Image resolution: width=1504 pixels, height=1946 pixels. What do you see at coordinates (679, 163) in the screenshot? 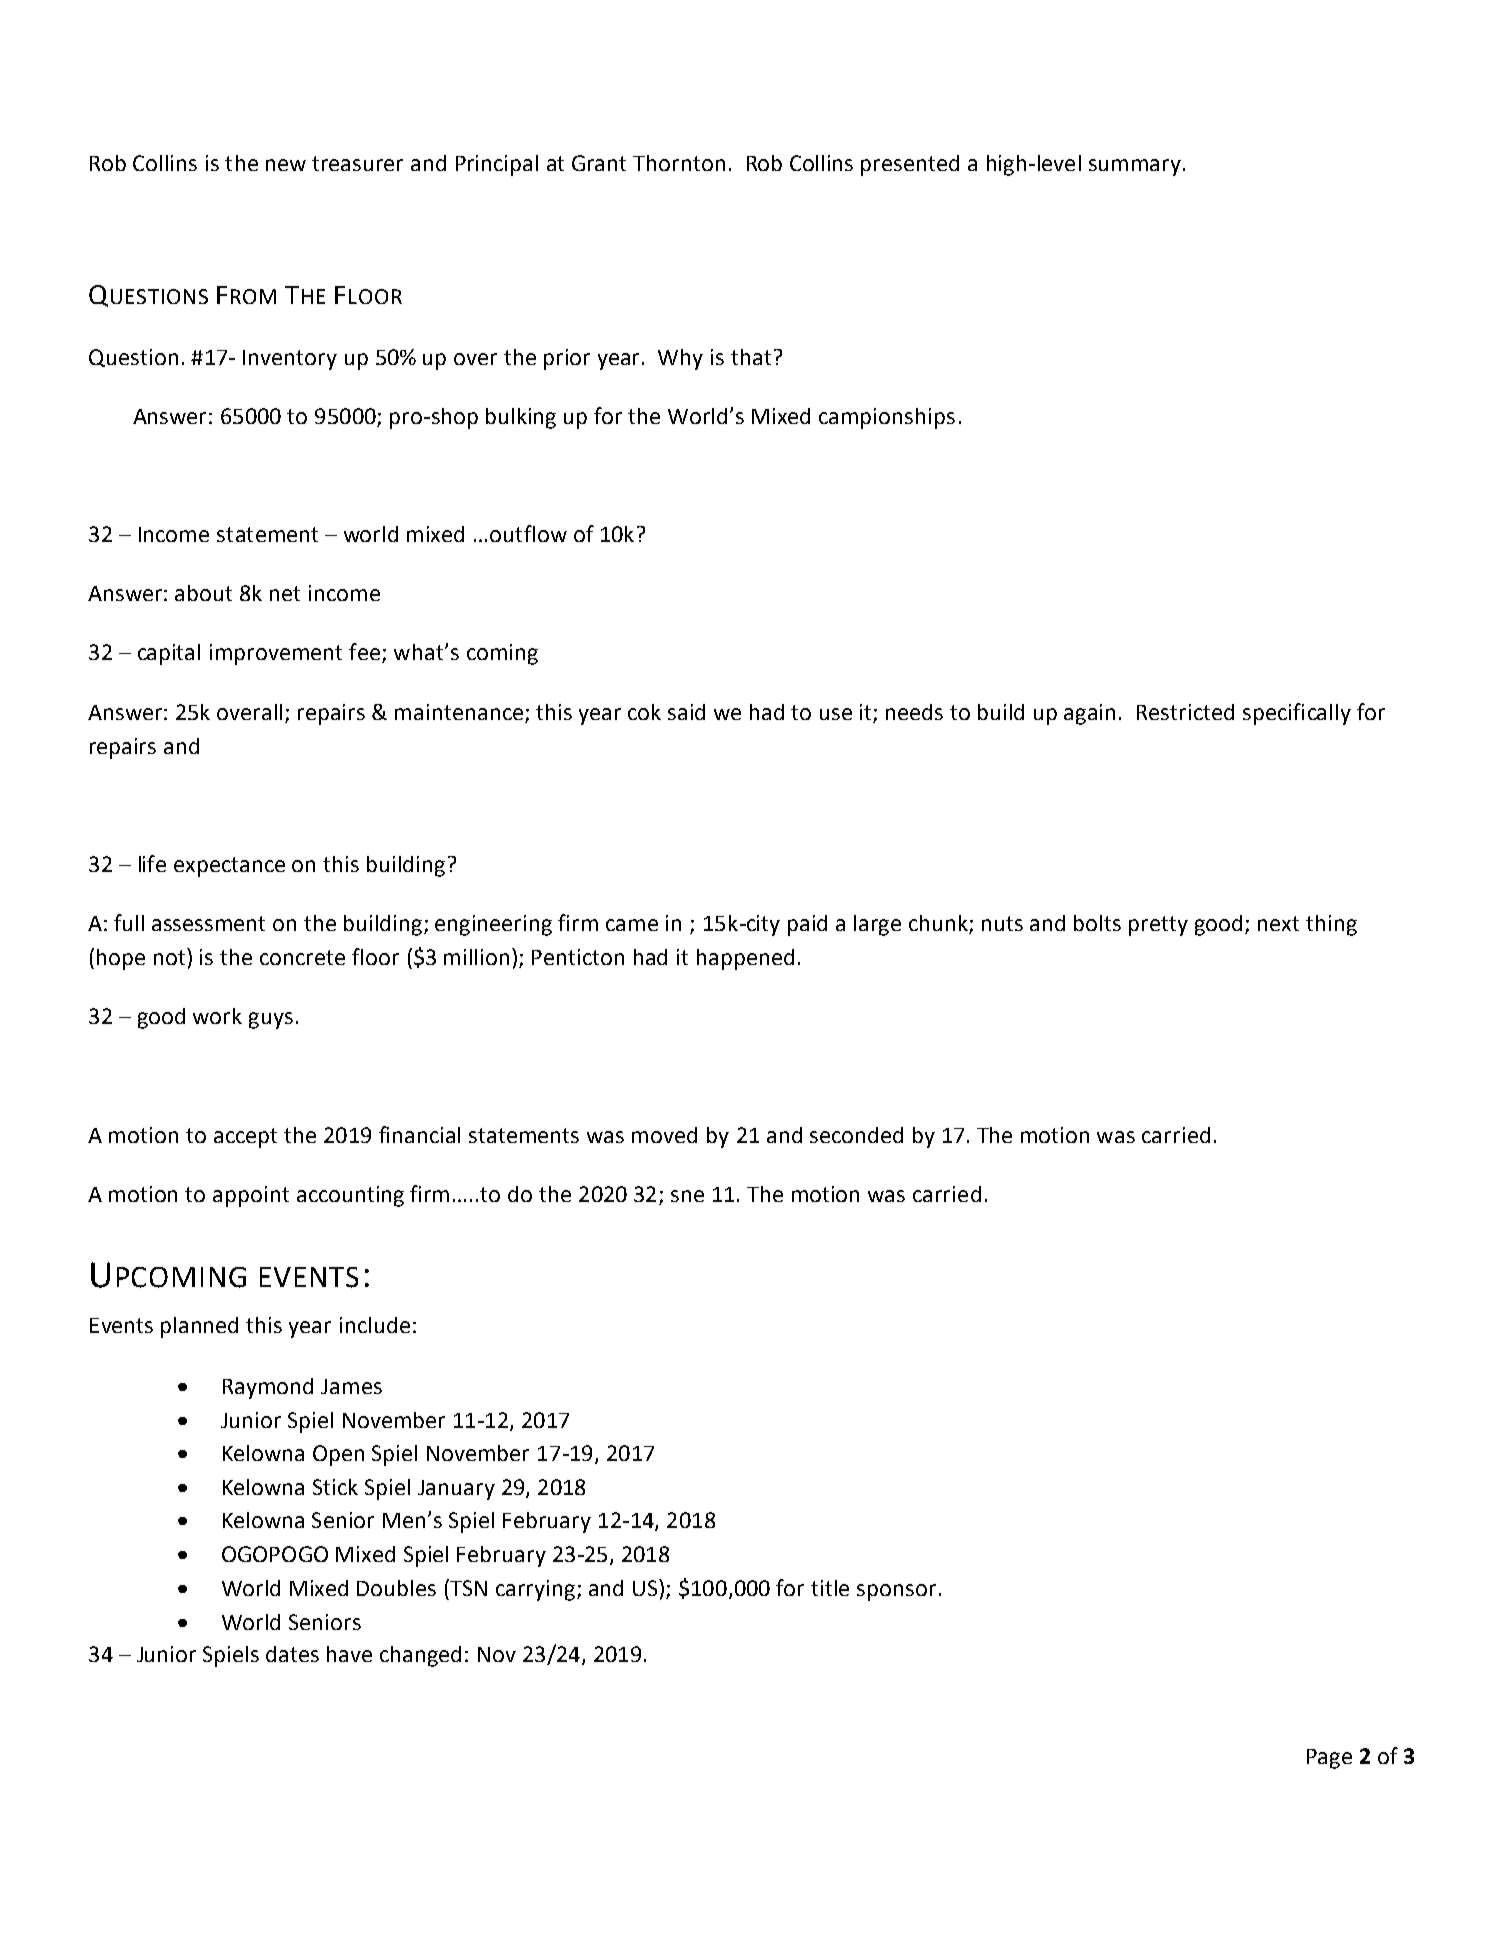
I see `Thornton` at bounding box center [679, 163].
